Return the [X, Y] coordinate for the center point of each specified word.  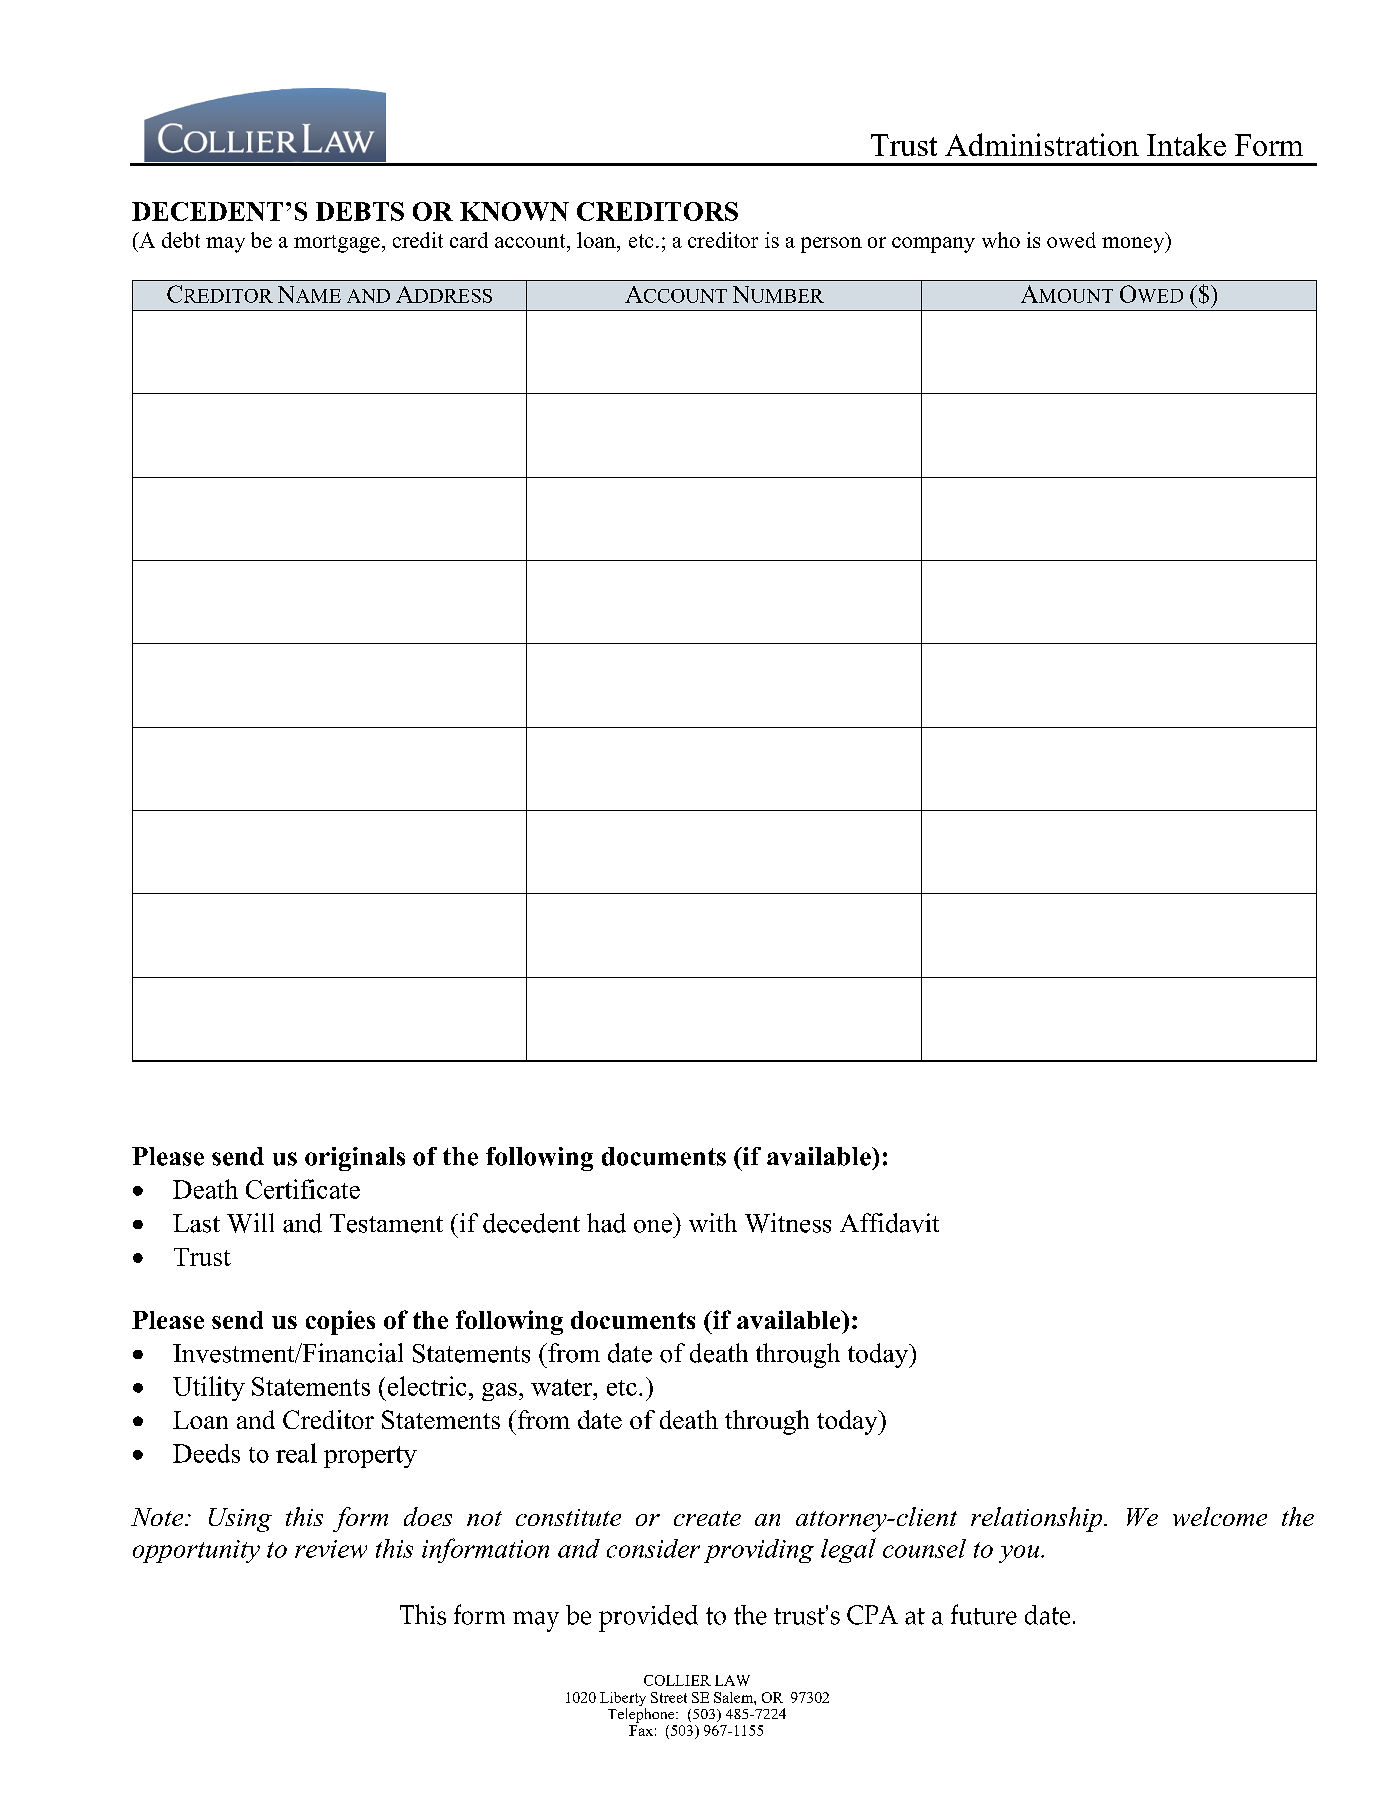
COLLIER [677, 1680]
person [831, 245]
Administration [1042, 144]
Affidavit [889, 1223]
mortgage [337, 244]
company [933, 245]
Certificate [303, 1189]
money [1134, 245]
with [713, 1222]
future [984, 1614]
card [469, 240]
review [331, 1549]
